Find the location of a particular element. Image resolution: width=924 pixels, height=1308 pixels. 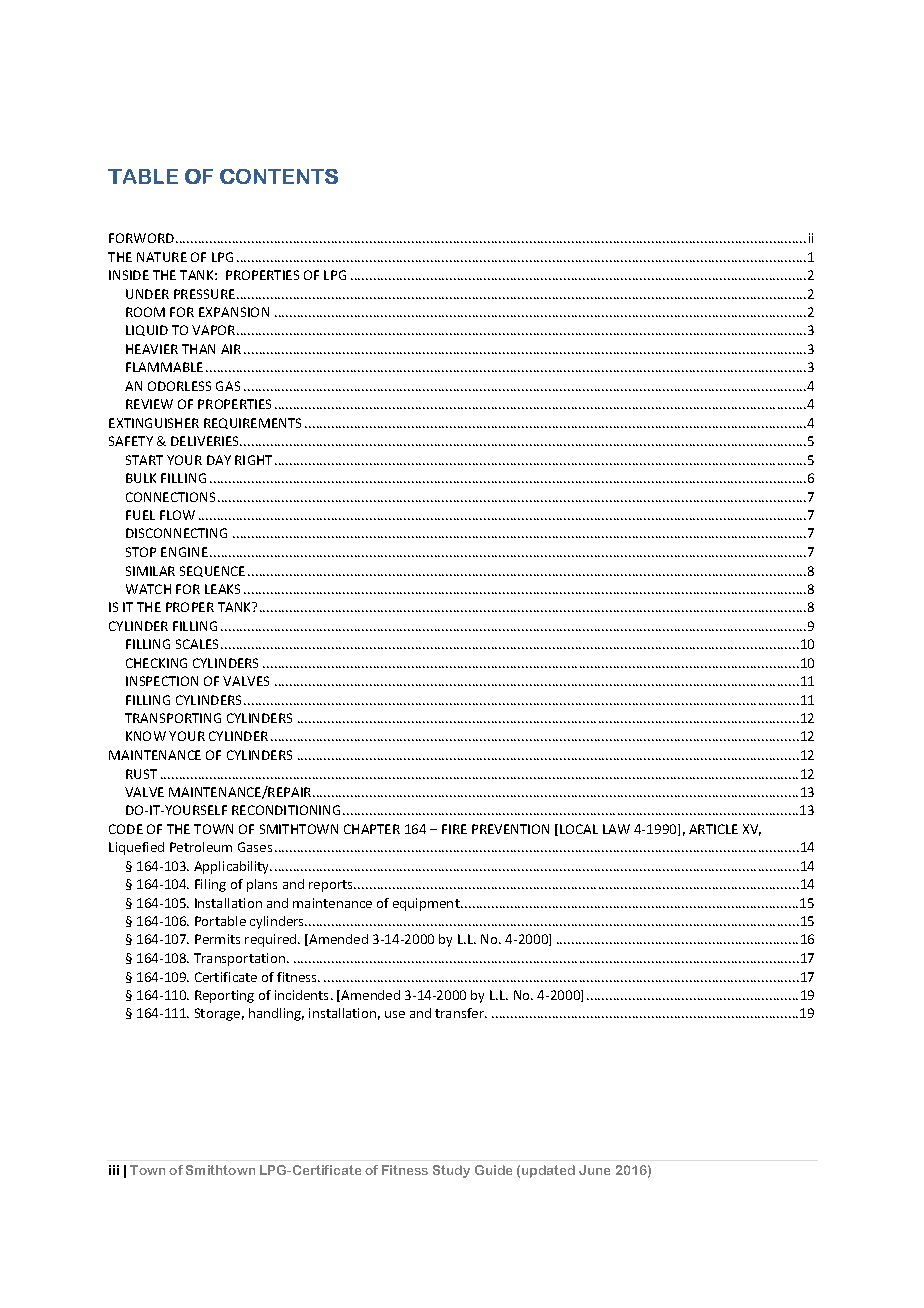

LAW is located at coordinates (616, 829).
